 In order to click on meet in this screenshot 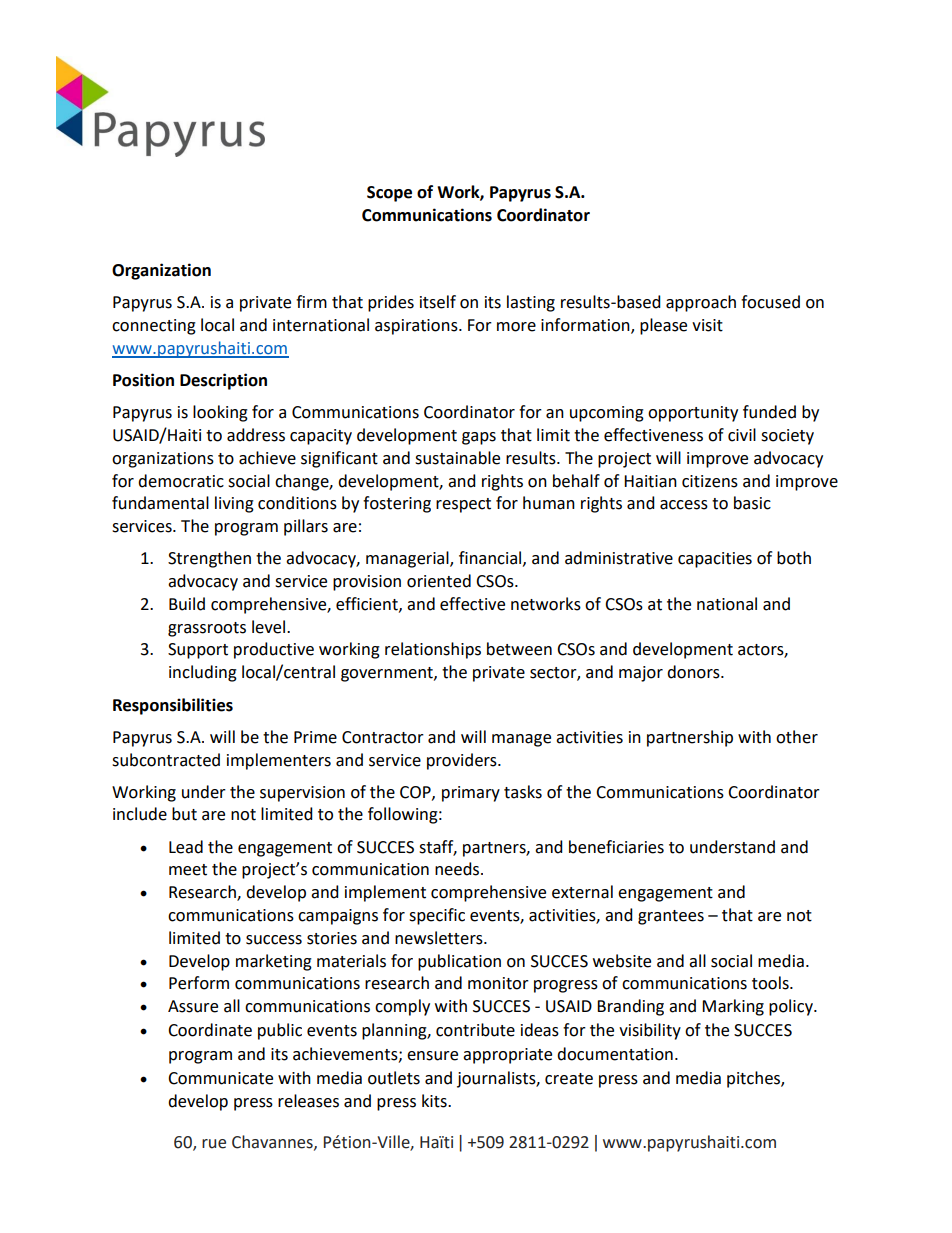, I will do `click(188, 870)`.
